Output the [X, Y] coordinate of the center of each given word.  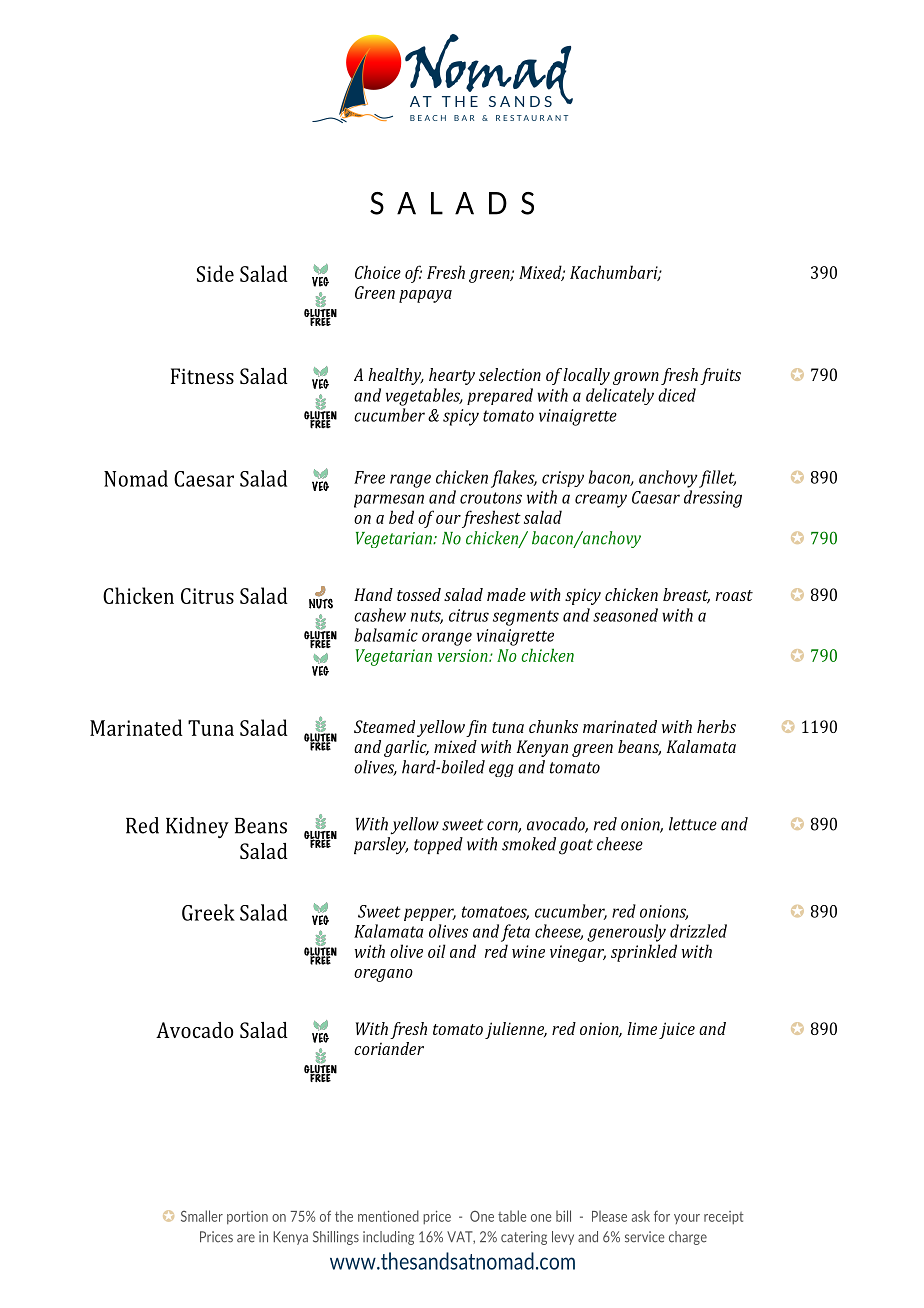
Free [369, 477]
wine [528, 951]
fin [476, 728]
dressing [713, 499]
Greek [208, 912]
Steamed [384, 726]
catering [524, 1238]
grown [636, 378]
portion [247, 1218]
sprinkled [644, 953]
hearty [452, 376]
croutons [491, 498]
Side [215, 273]
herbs [716, 726]
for [662, 1216]
